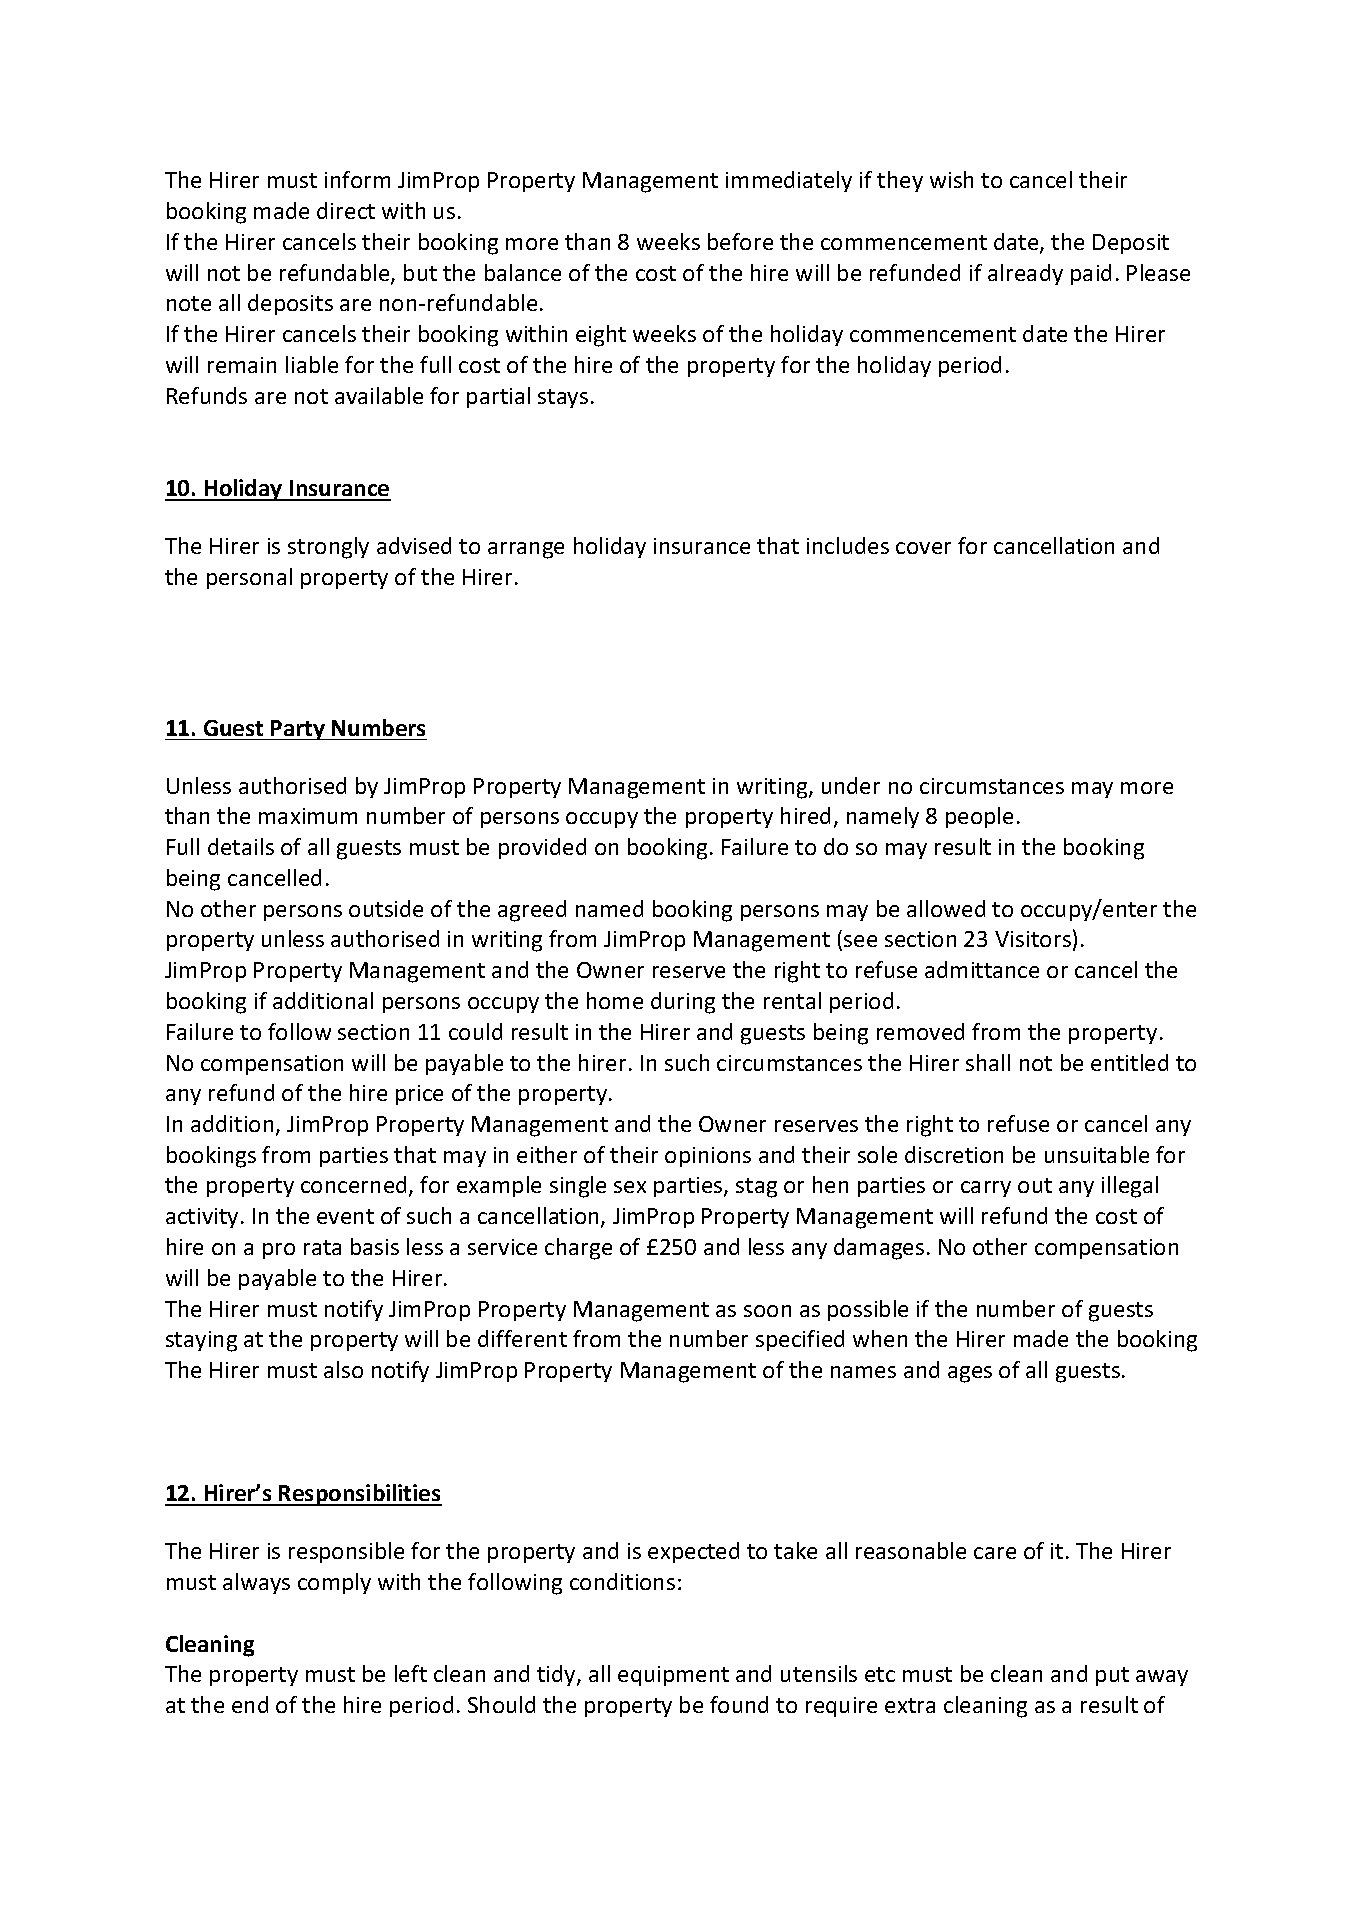  What do you see at coordinates (1025, 274) in the screenshot?
I see `already` at bounding box center [1025, 274].
